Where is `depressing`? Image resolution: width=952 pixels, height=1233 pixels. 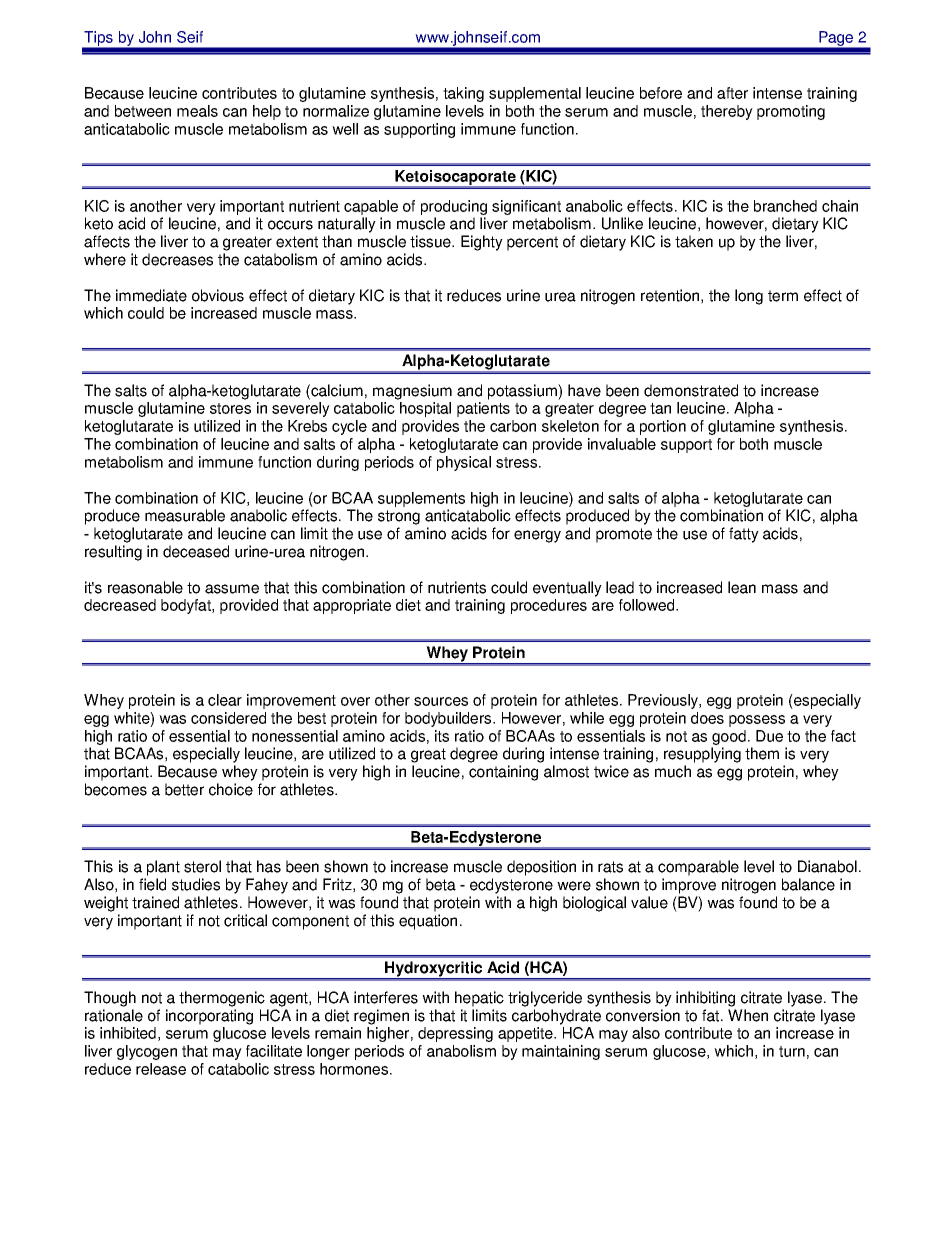 depressing is located at coordinates (455, 1034).
